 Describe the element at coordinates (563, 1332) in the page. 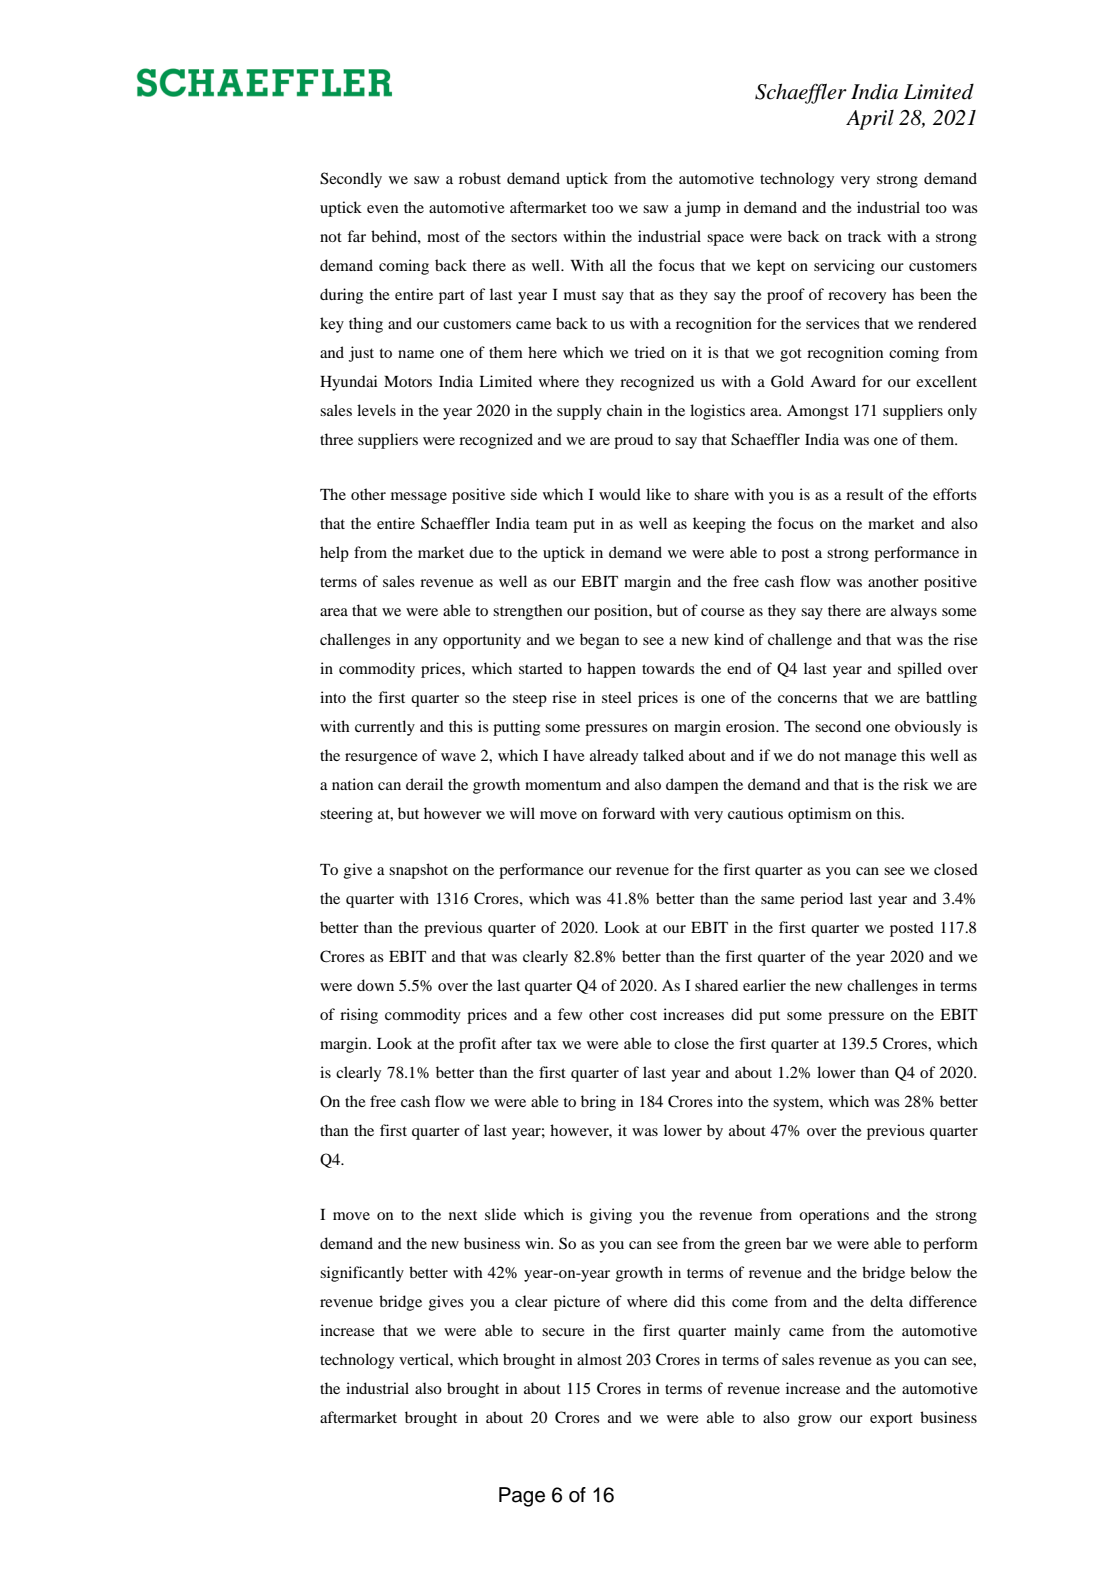

I see `secure` at that location.
